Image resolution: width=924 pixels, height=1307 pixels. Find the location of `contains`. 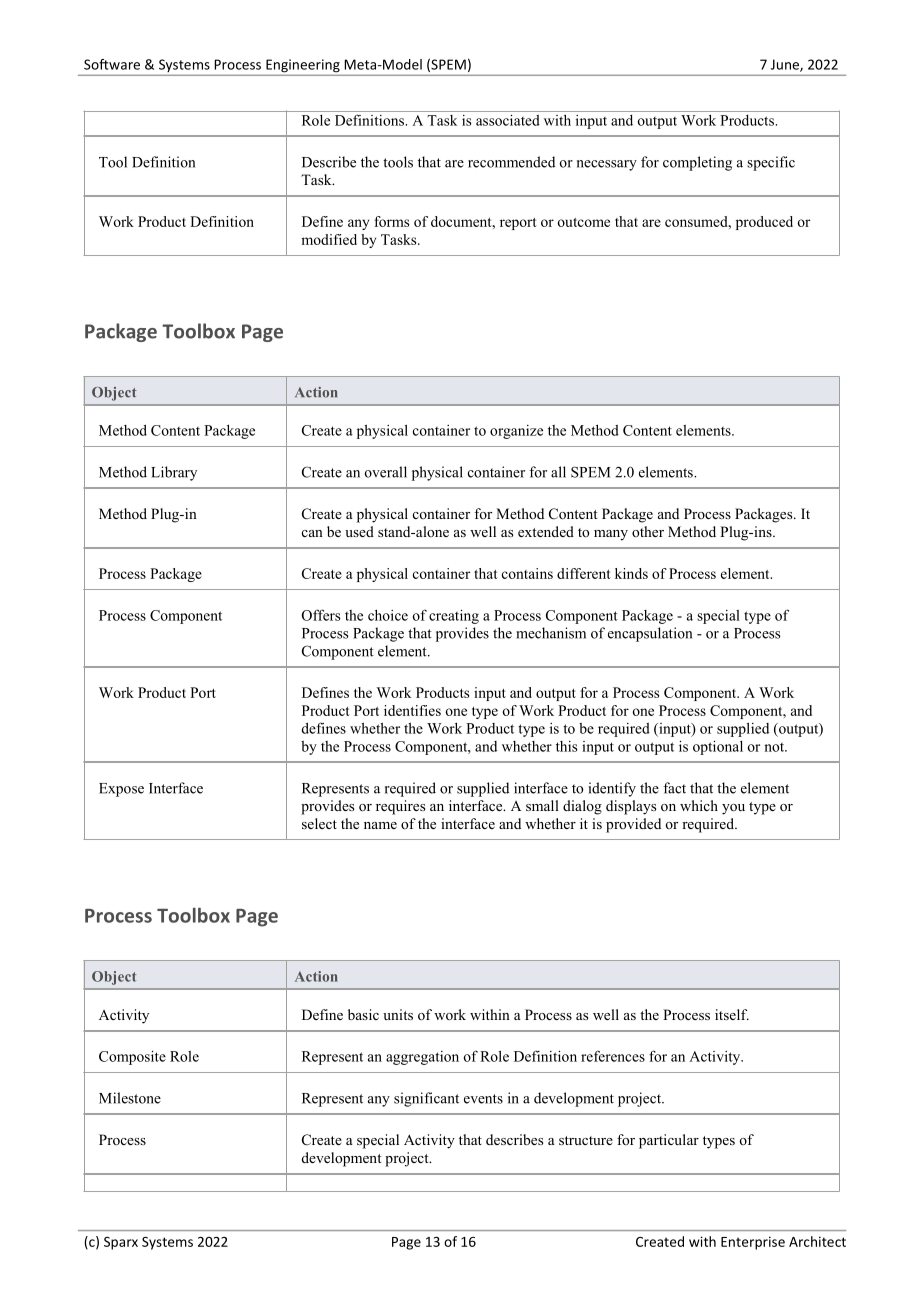

contains is located at coordinates (527, 573).
